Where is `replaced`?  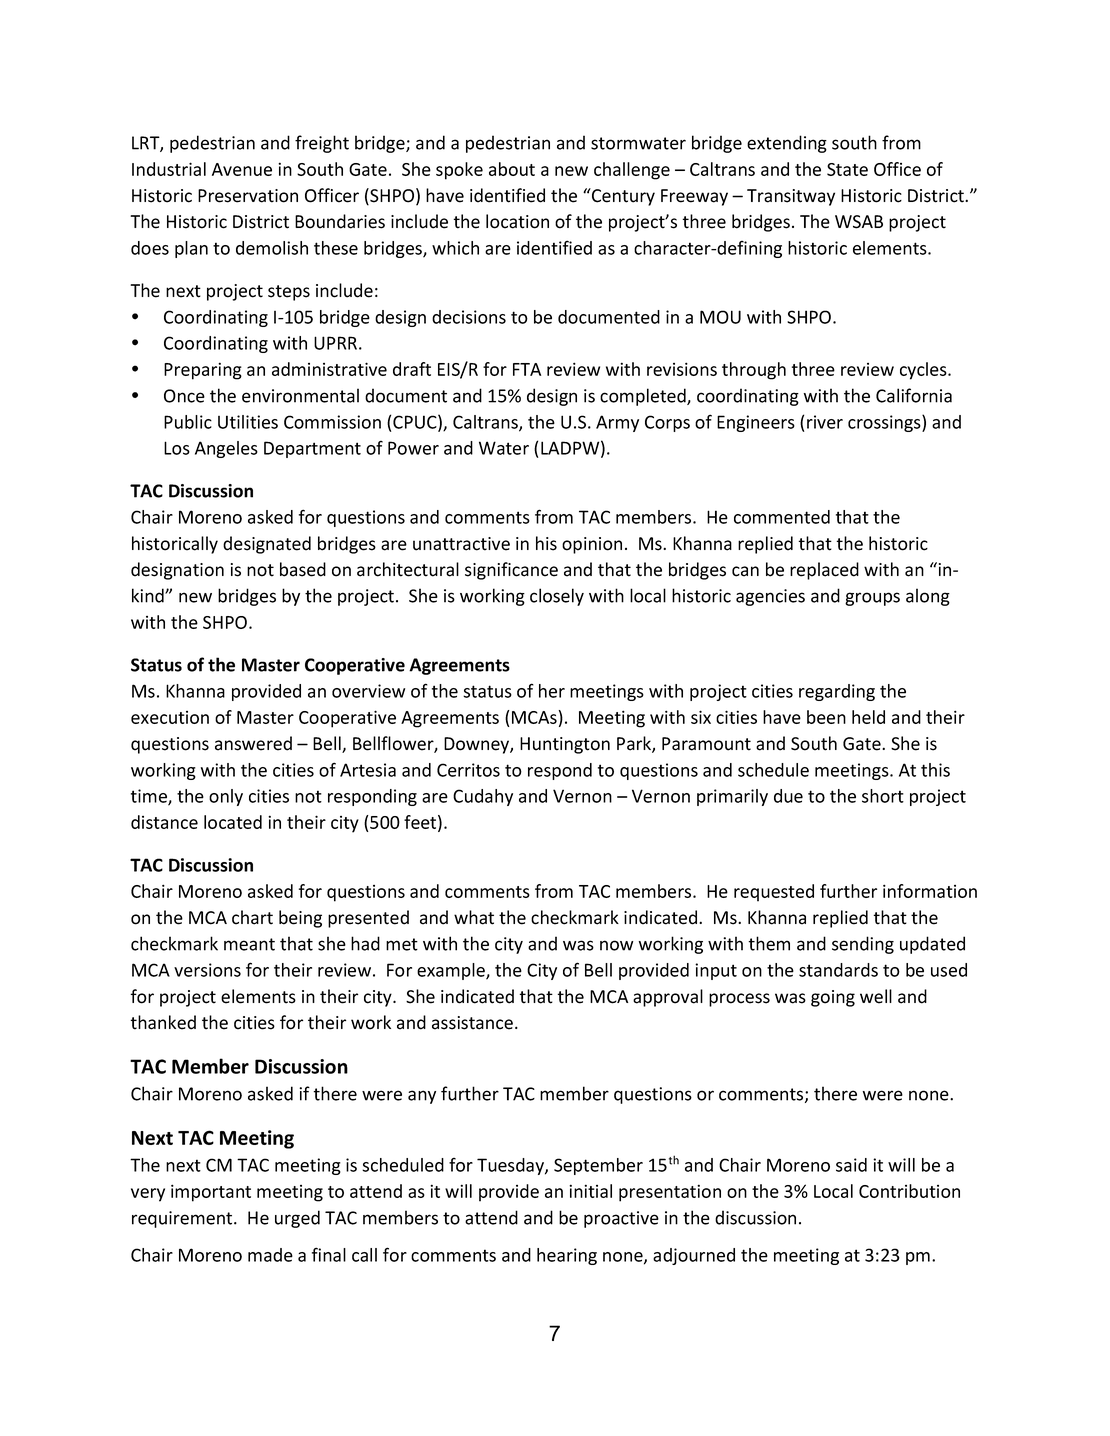
replaced is located at coordinates (824, 571).
